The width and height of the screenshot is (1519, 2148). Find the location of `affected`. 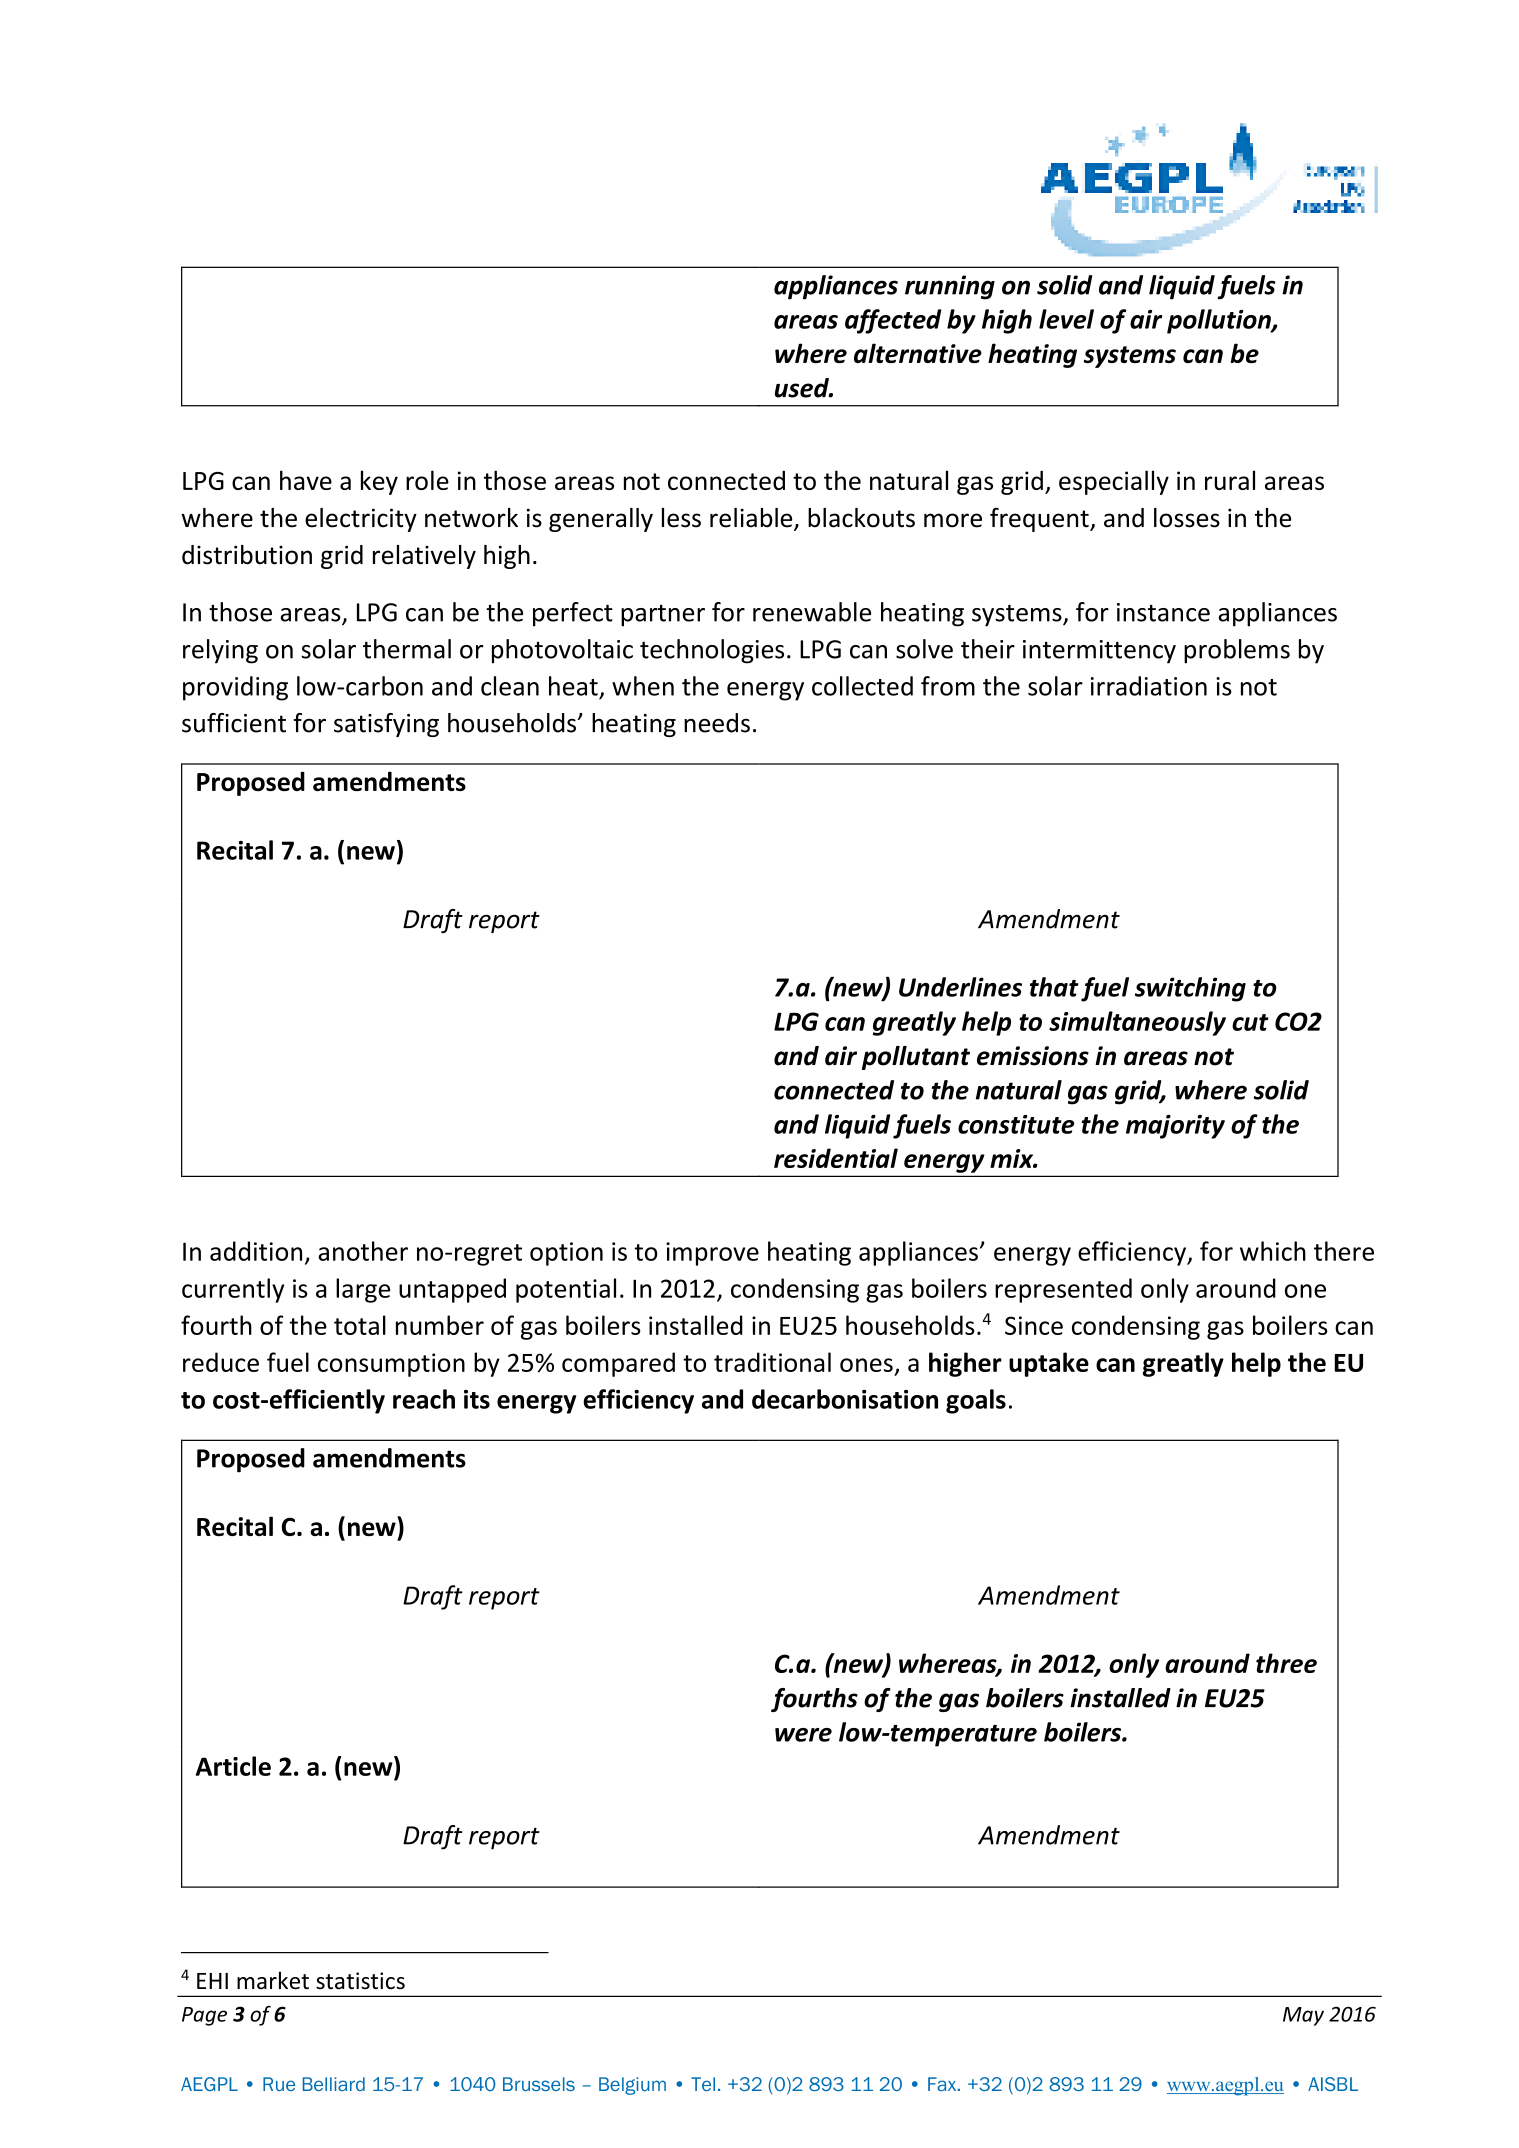

affected is located at coordinates (893, 321).
